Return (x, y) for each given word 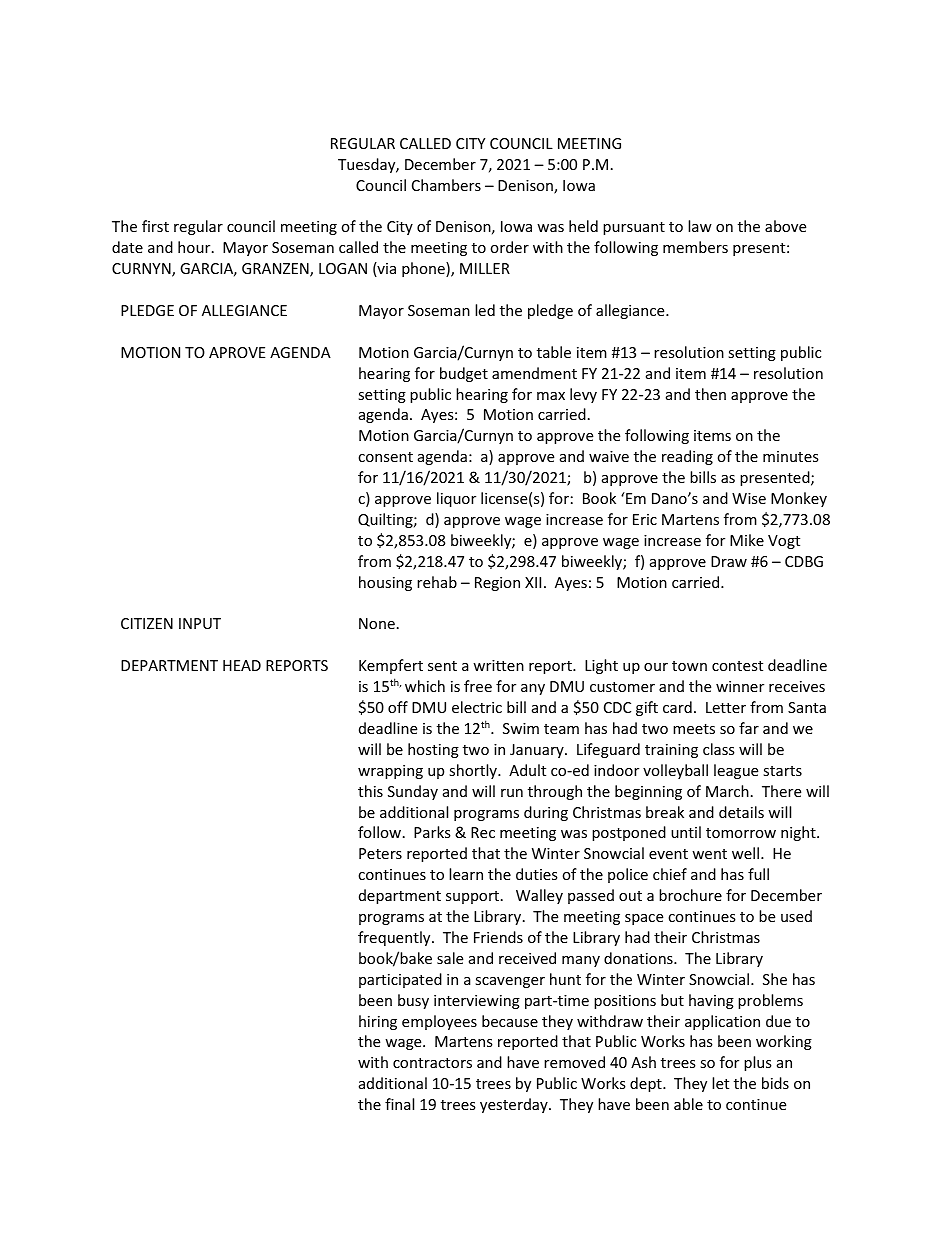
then (710, 394)
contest (737, 666)
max (551, 396)
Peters (380, 853)
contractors (432, 1063)
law (700, 226)
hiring (378, 1022)
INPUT (200, 623)
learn (466, 874)
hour (195, 247)
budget (464, 374)
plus (758, 1063)
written (498, 665)
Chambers (446, 185)
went (709, 854)
